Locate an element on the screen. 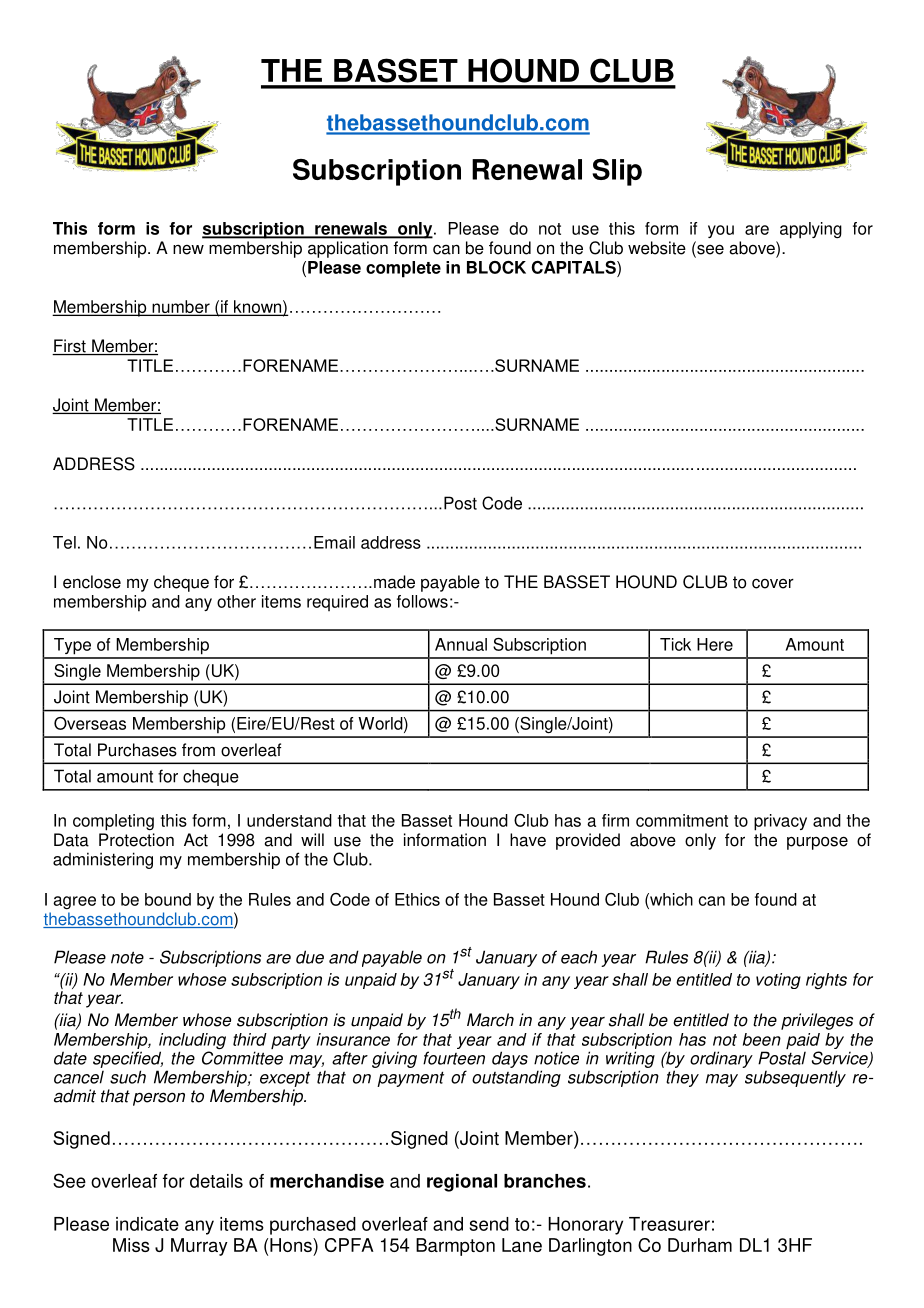 The height and width of the screenshot is (1308, 924). purpose is located at coordinates (817, 843).
